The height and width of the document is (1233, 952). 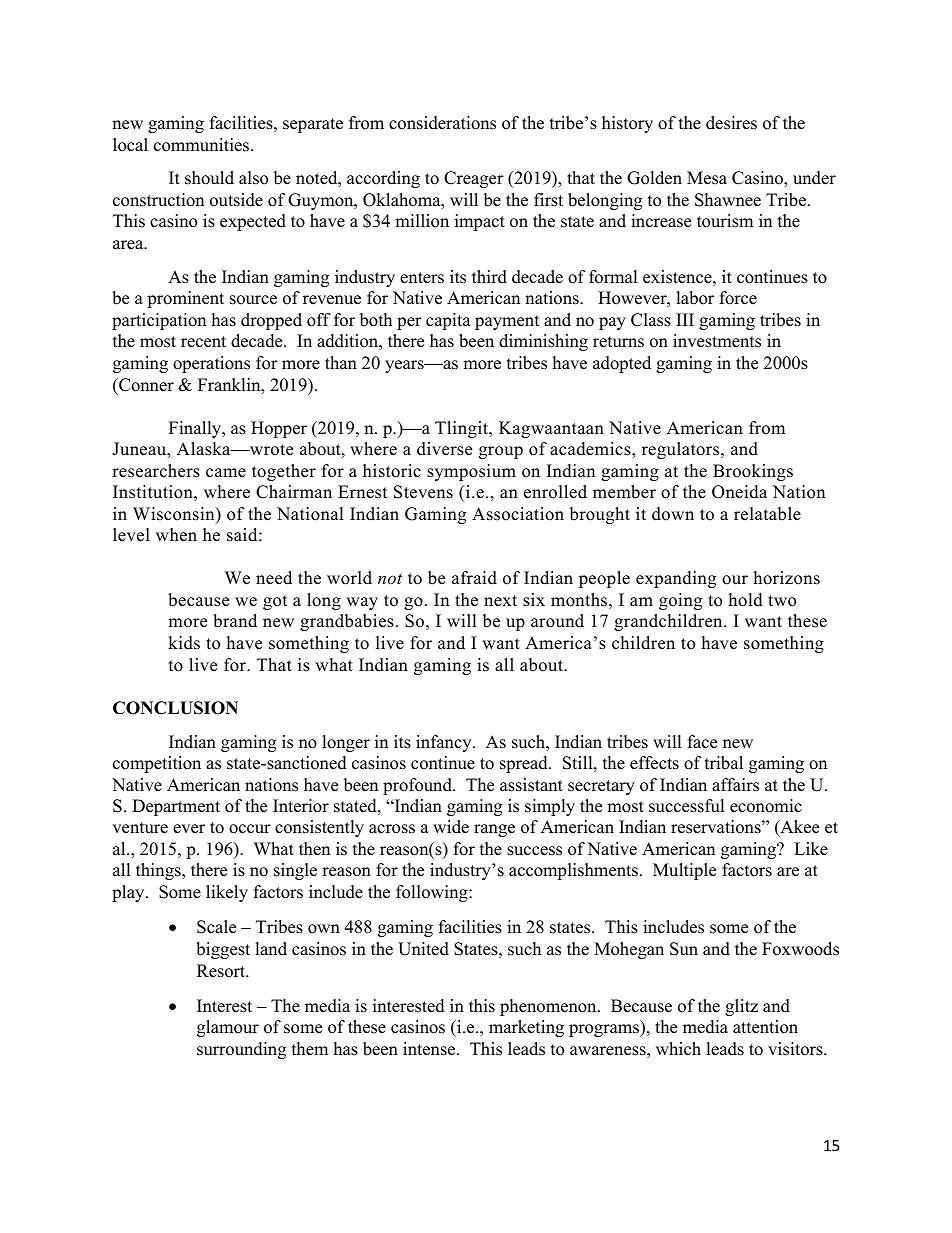 What do you see at coordinates (735, 785) in the document?
I see `affairs` at bounding box center [735, 785].
